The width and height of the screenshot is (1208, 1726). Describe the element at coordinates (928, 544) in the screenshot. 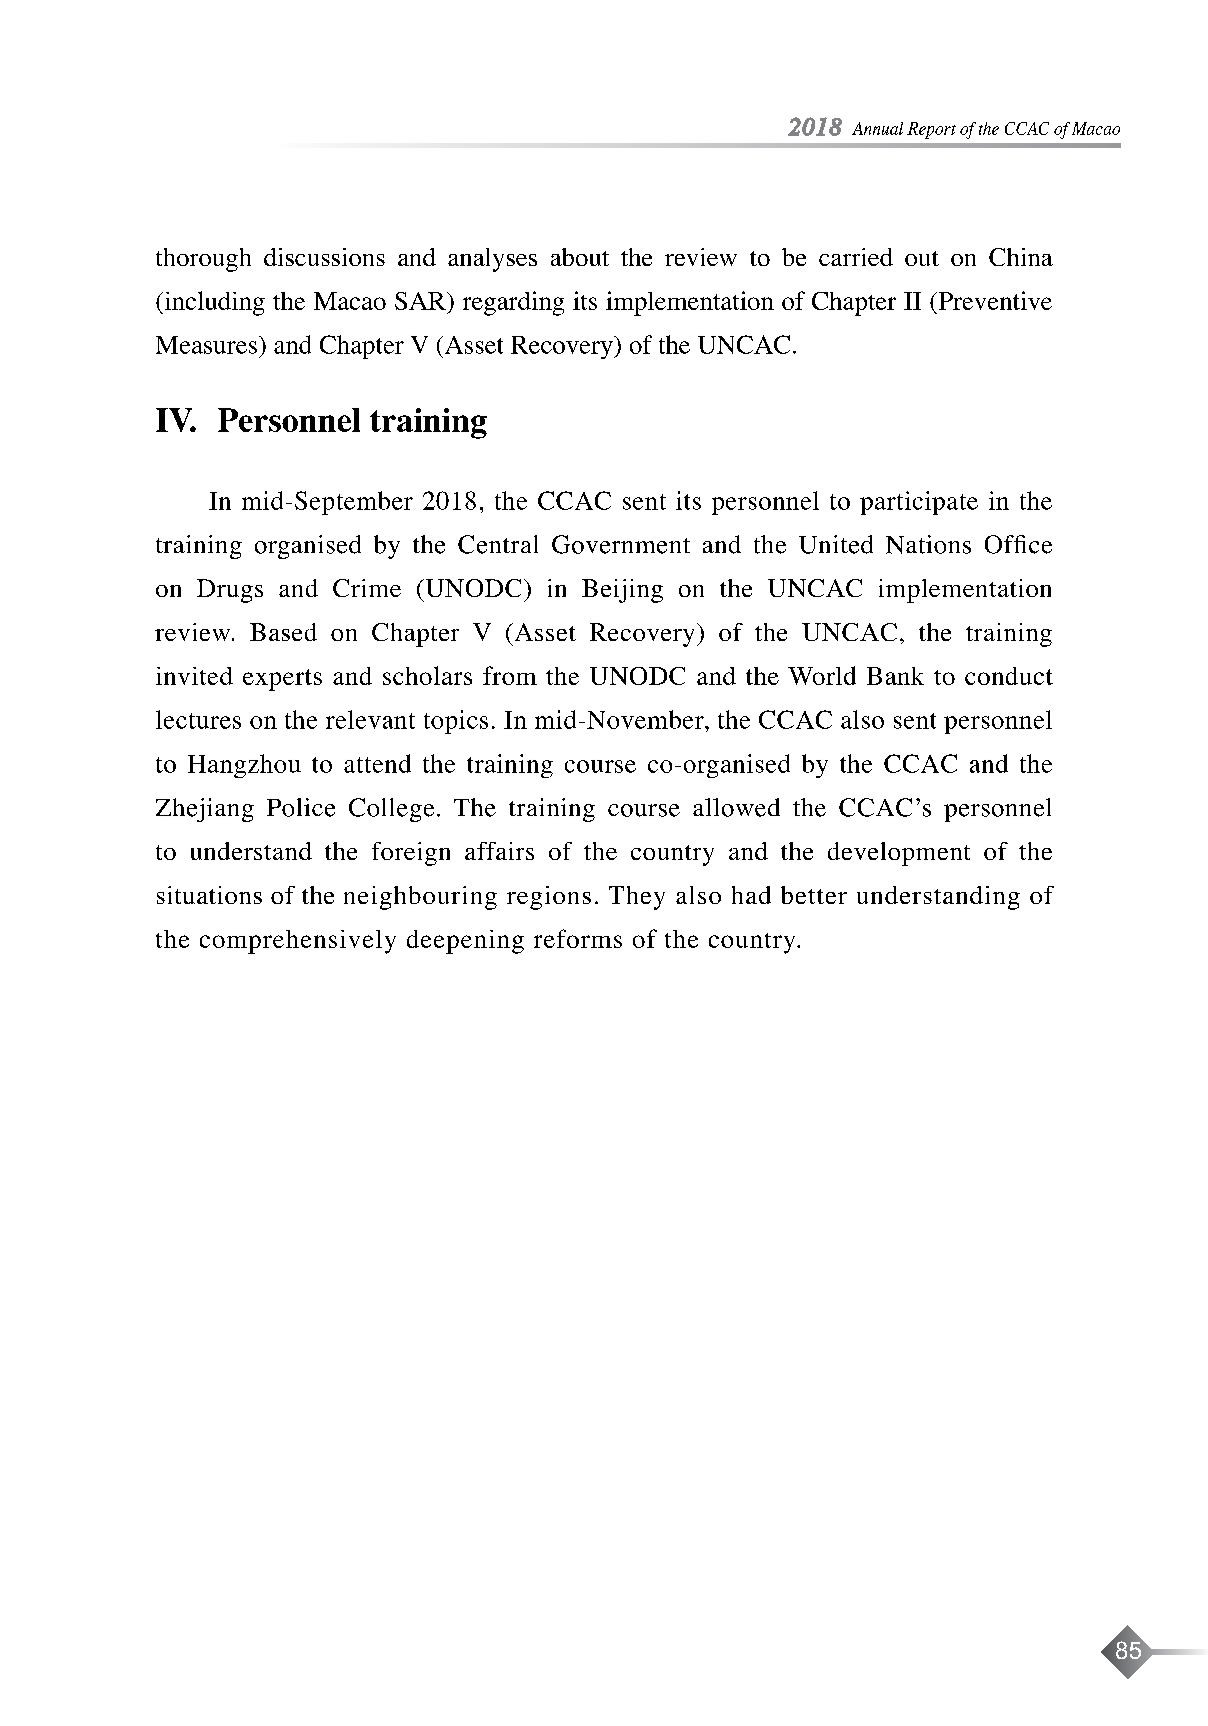

I see `Nations` at that location.
